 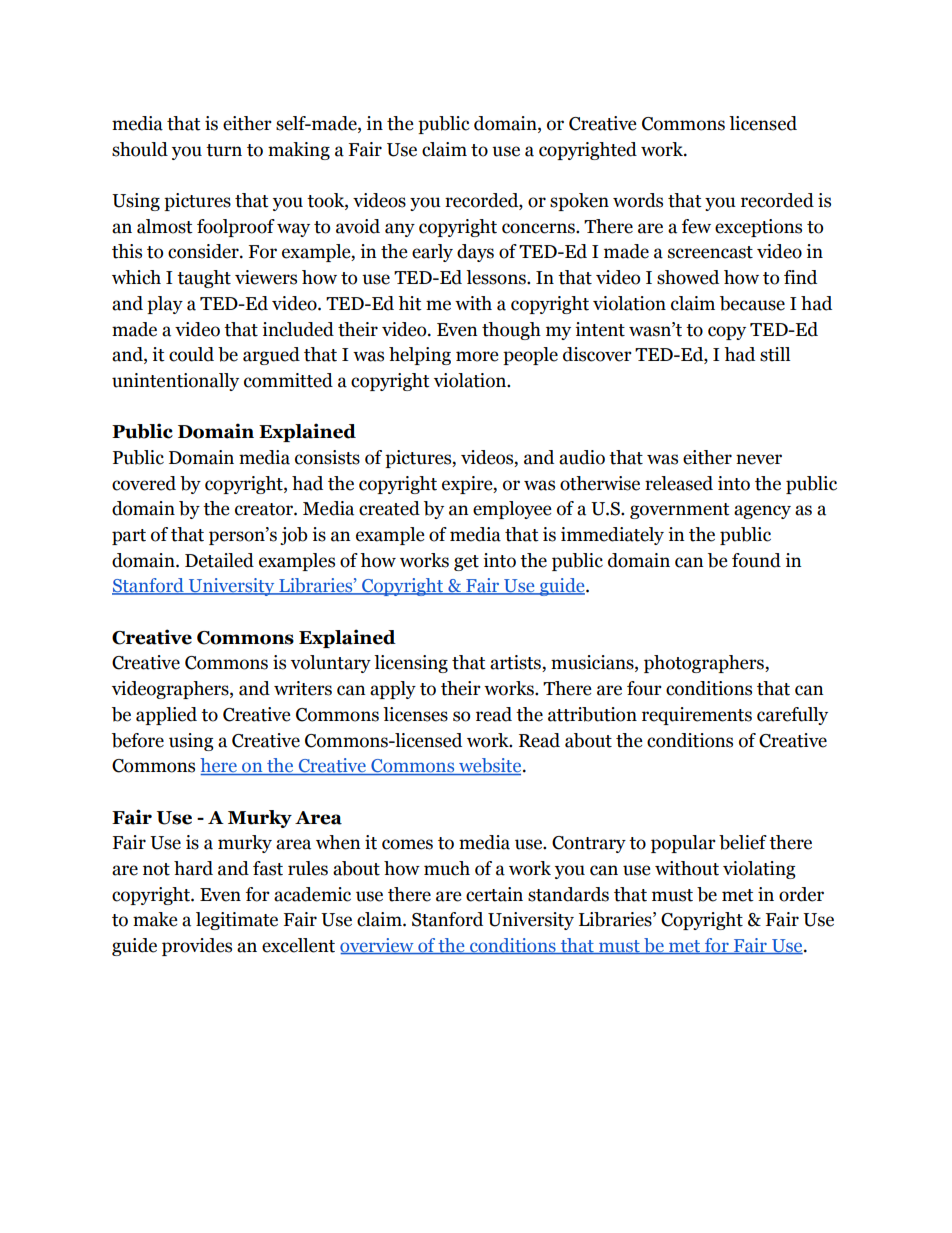 I want to click on committed, so click(x=288, y=380).
